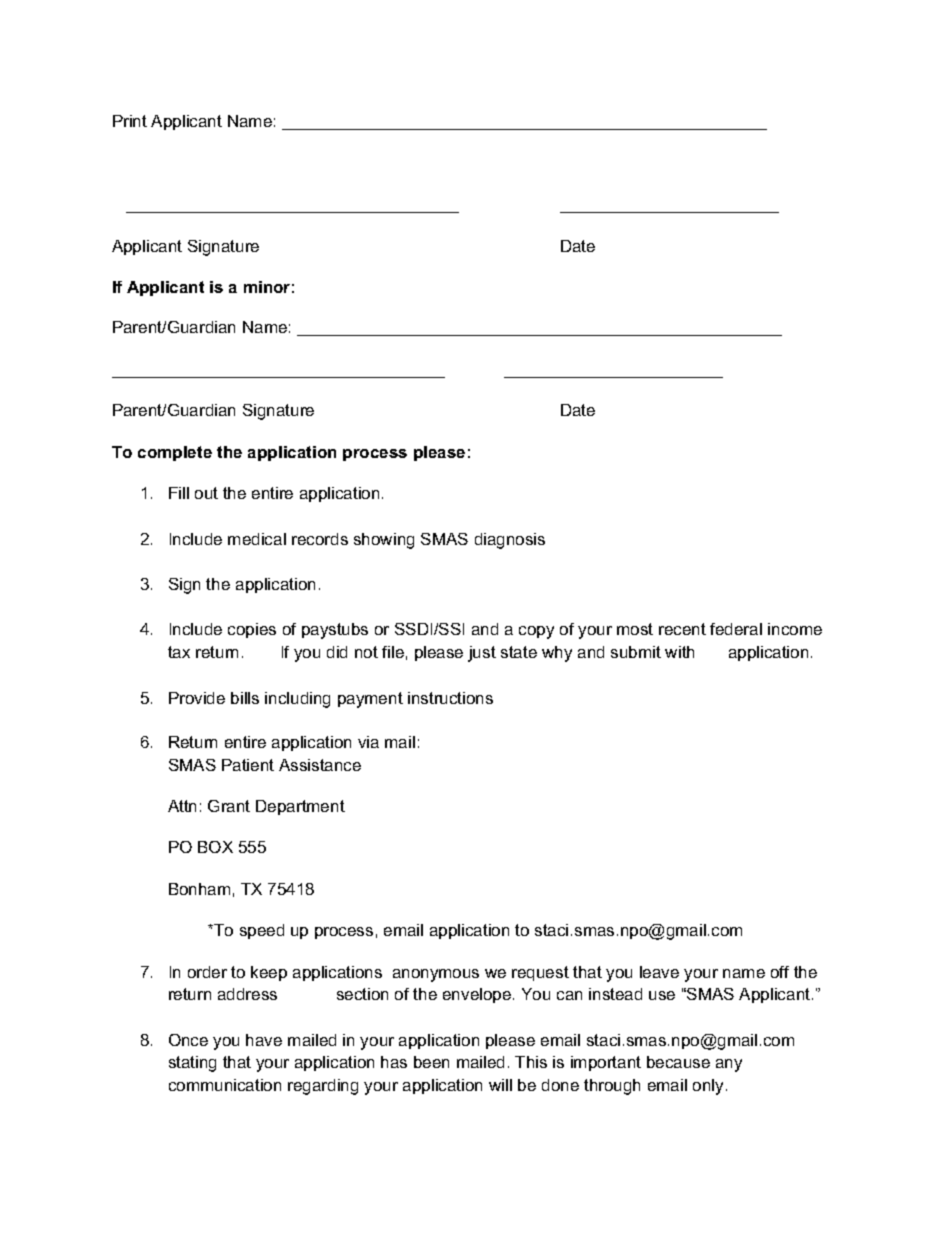  I want to click on complete, so click(175, 453).
